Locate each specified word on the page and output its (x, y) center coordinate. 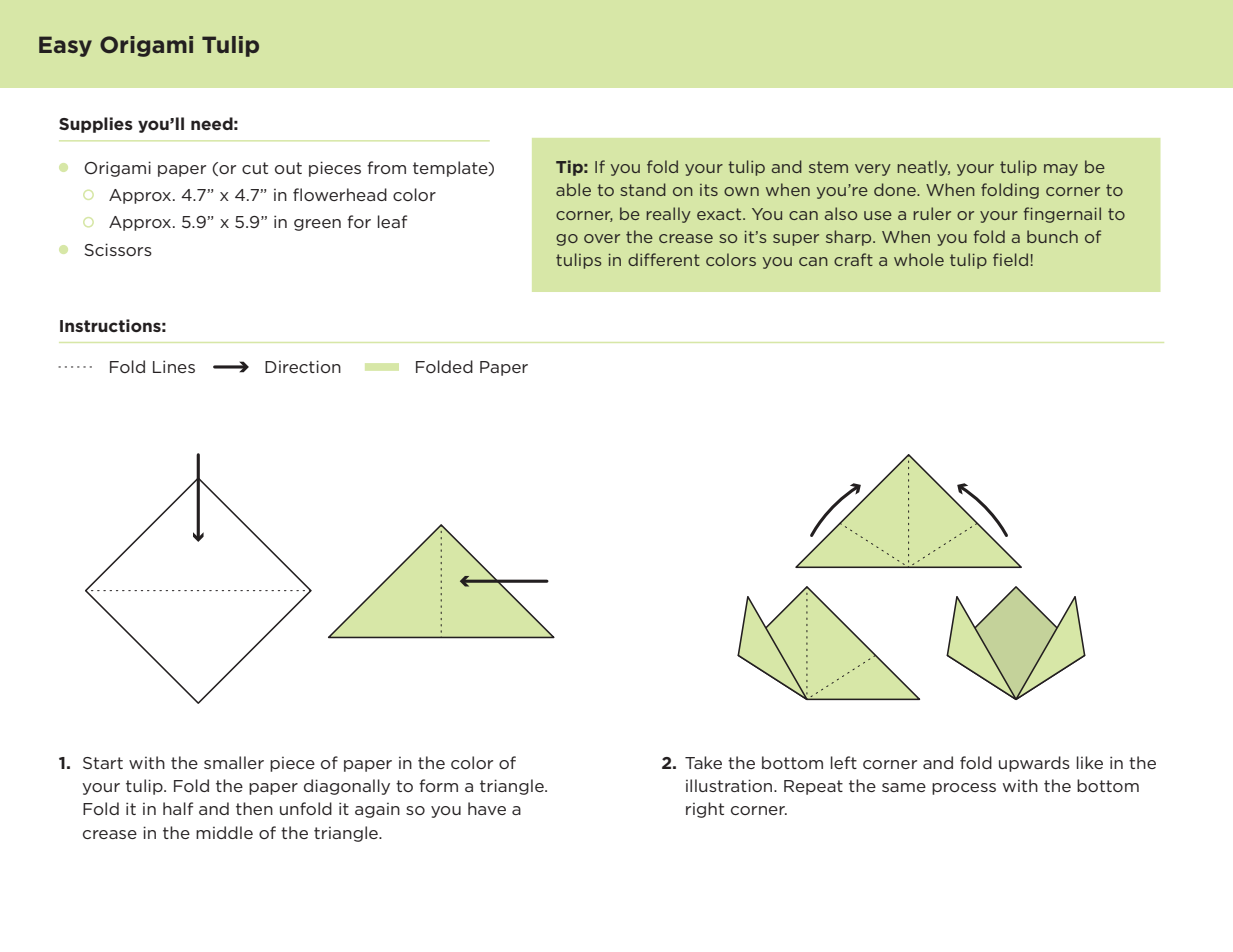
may (1061, 170)
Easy (65, 46)
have (487, 808)
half (178, 808)
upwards (1034, 764)
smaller (234, 762)
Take (703, 762)
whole (919, 259)
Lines (174, 366)
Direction (303, 366)
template (451, 169)
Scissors (118, 249)
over (602, 238)
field (1010, 259)
